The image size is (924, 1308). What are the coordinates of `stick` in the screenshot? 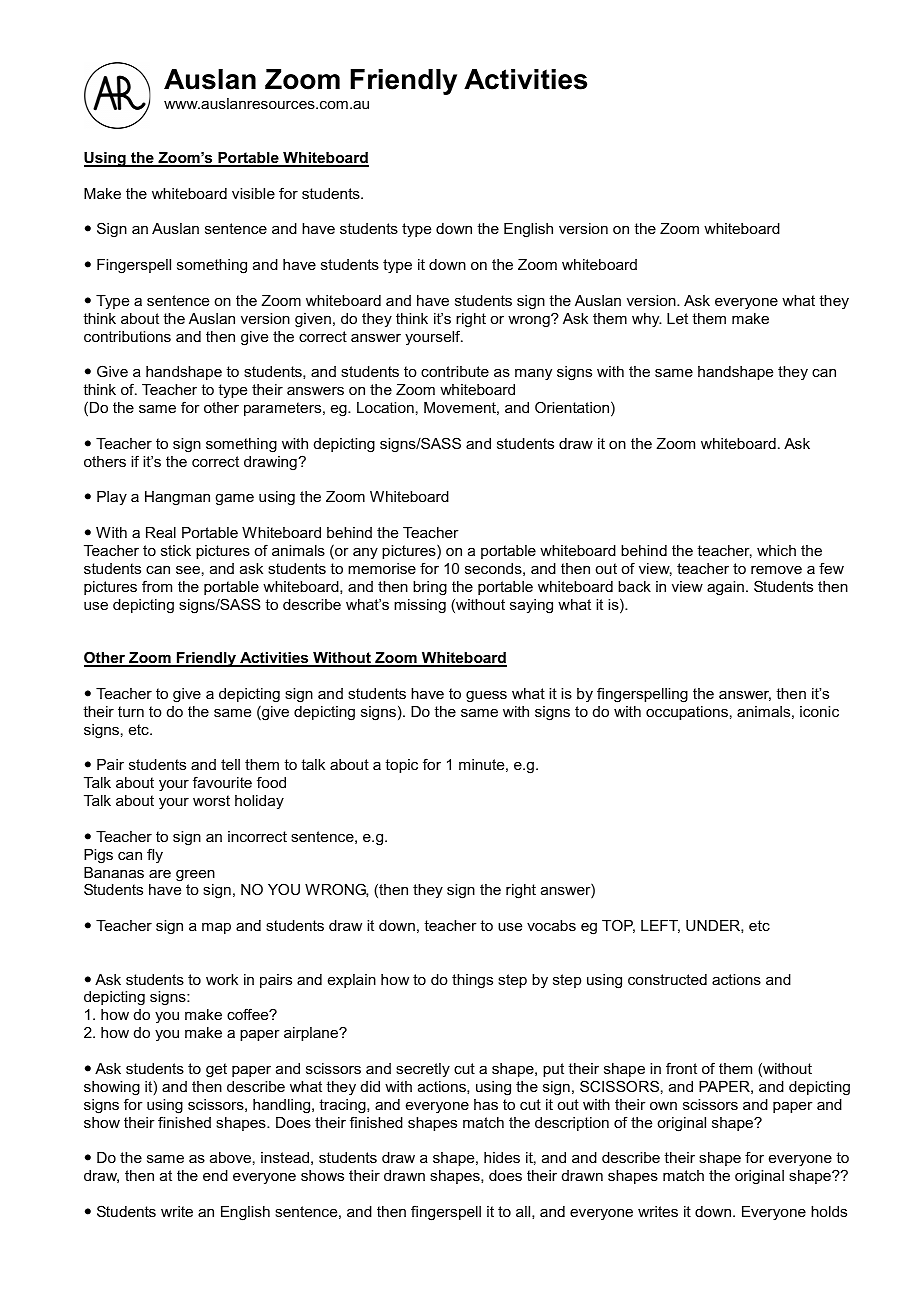 It's located at (176, 550).
